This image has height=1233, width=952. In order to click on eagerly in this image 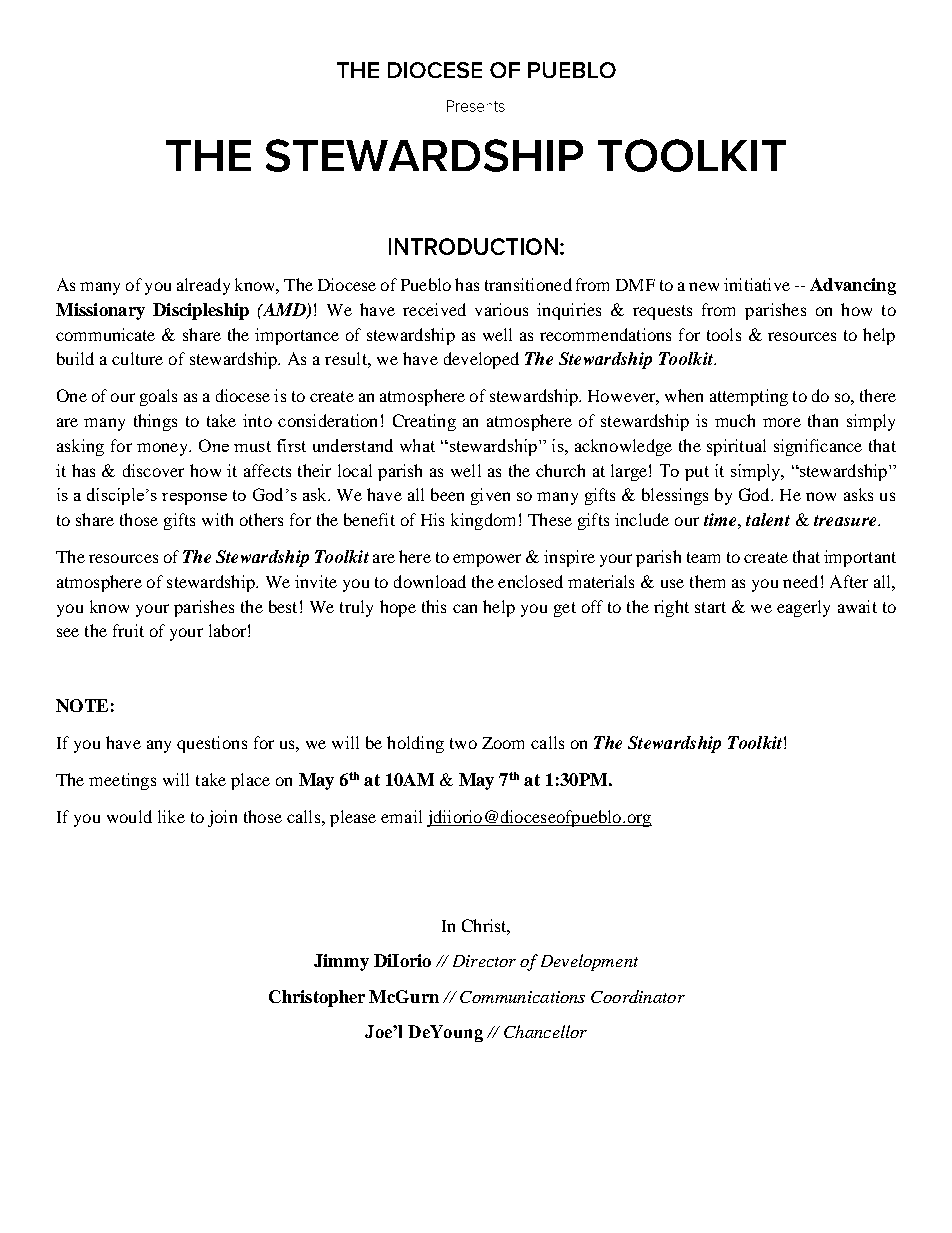, I will do `click(803, 608)`.
